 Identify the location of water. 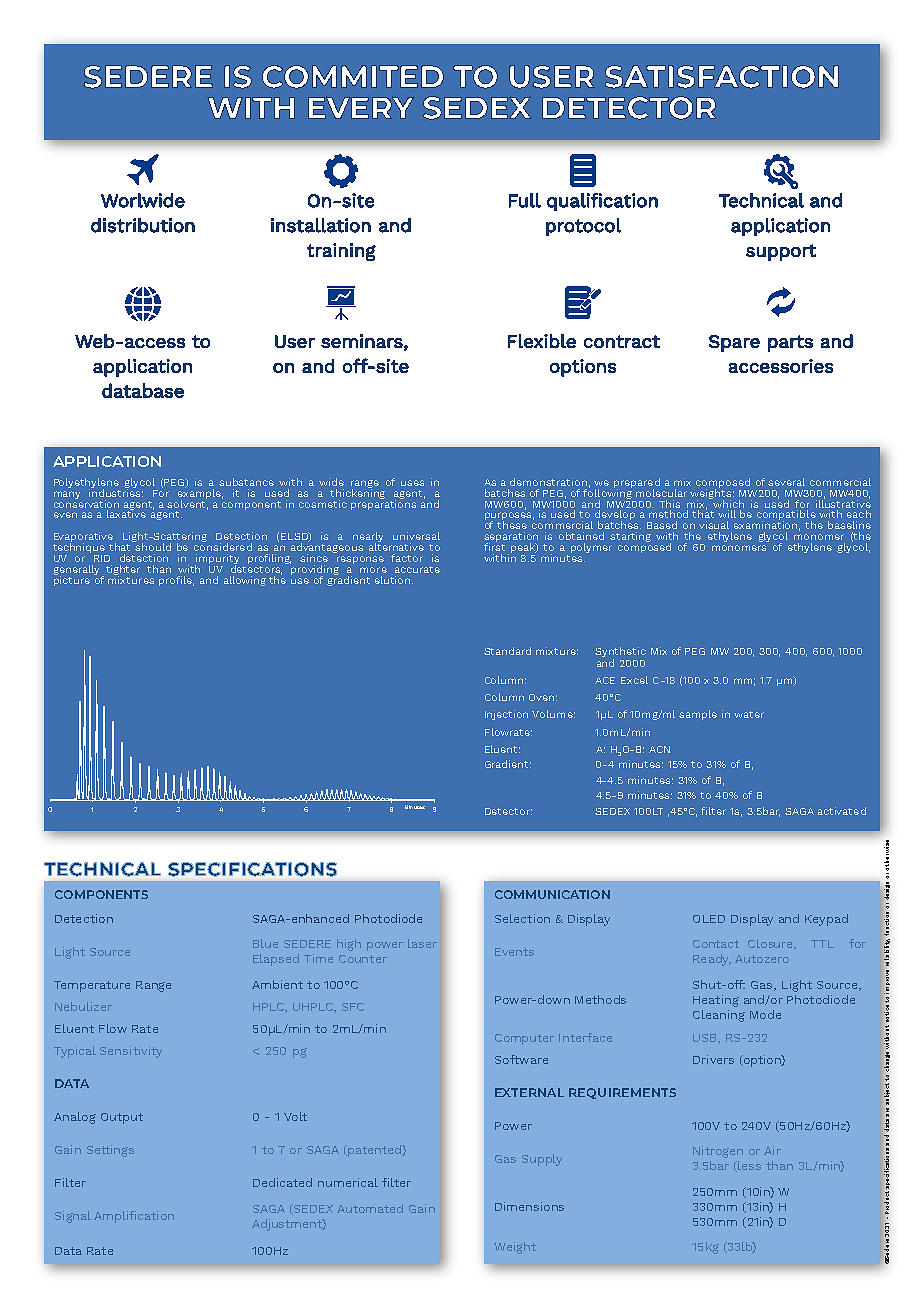
(749, 714).
